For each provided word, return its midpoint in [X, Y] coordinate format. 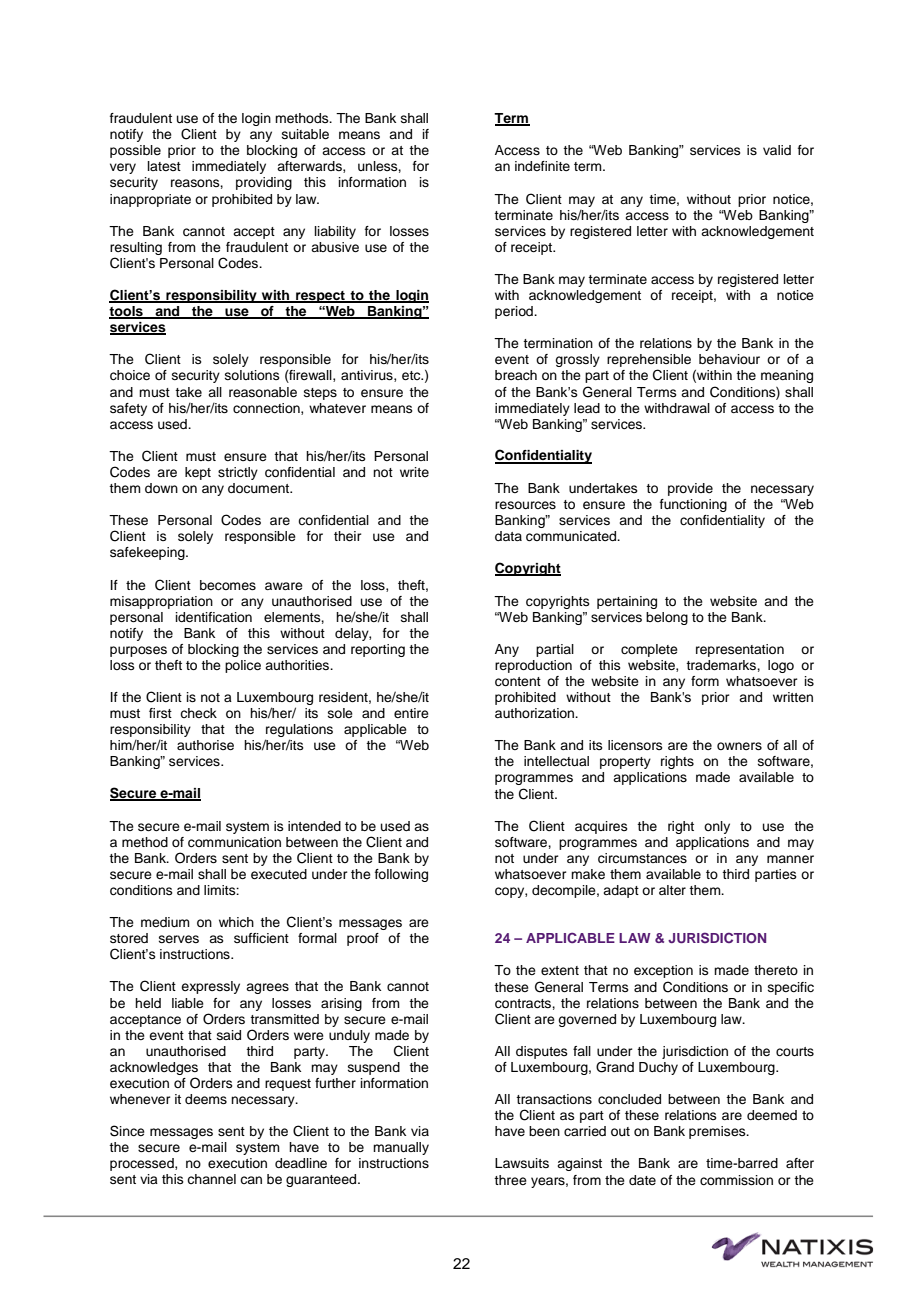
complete [649, 650]
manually [401, 1148]
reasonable [263, 392]
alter [672, 890]
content [518, 682]
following [401, 875]
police [243, 666]
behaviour [729, 359]
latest [164, 166]
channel [211, 1179]
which [236, 922]
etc [412, 375]
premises [718, 1132]
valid [777, 150]
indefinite [542, 166]
